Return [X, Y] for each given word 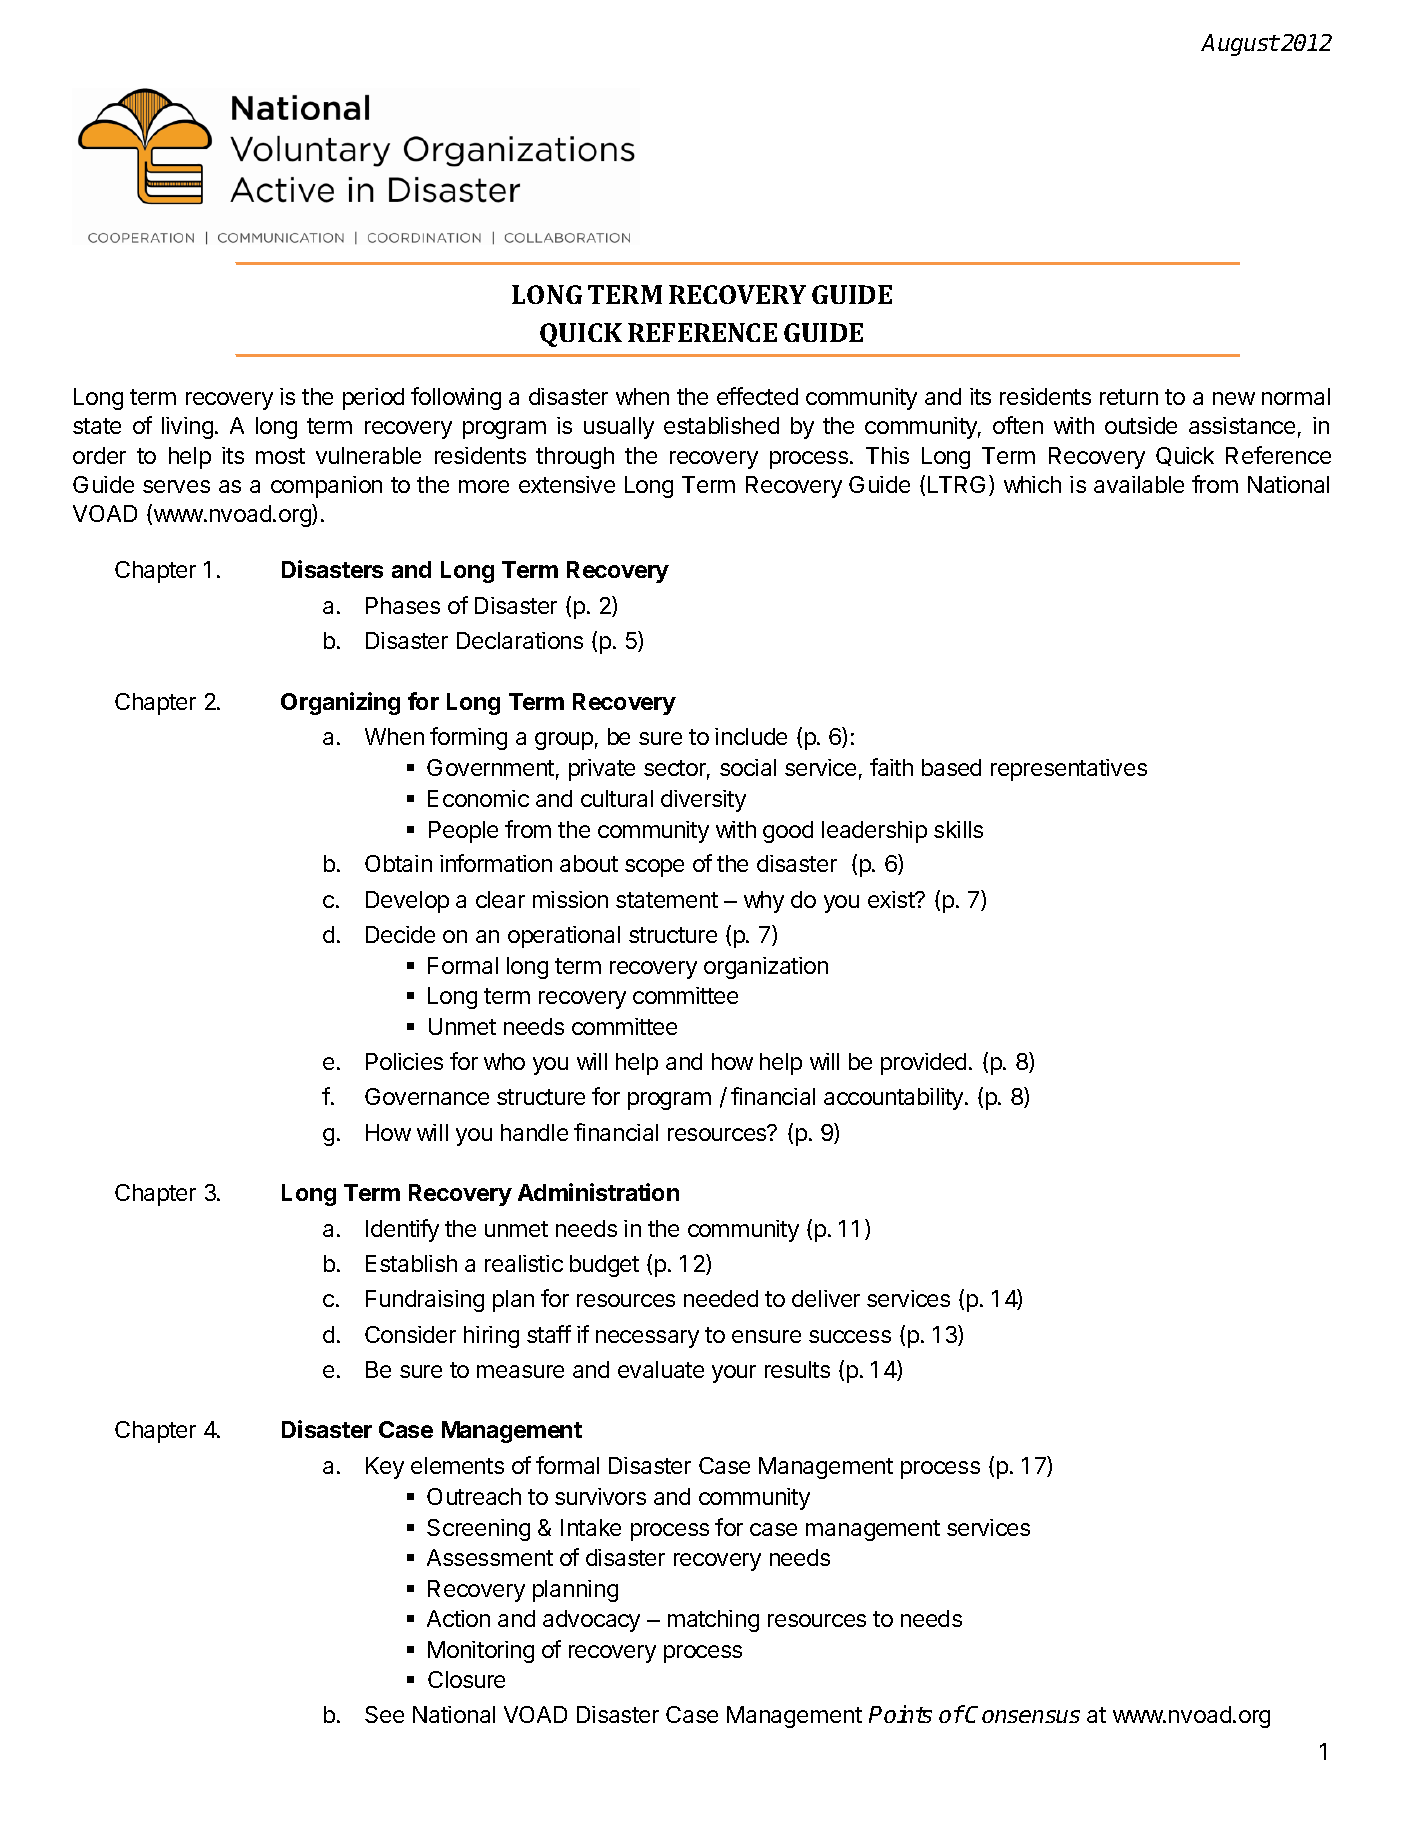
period [373, 399]
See [384, 1714]
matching [713, 1621]
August [1240, 45]
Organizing [340, 703]
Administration [598, 1192]
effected [757, 396]
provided [923, 1064]
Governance [427, 1096]
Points [900, 1714]
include [751, 736]
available [1139, 484]
